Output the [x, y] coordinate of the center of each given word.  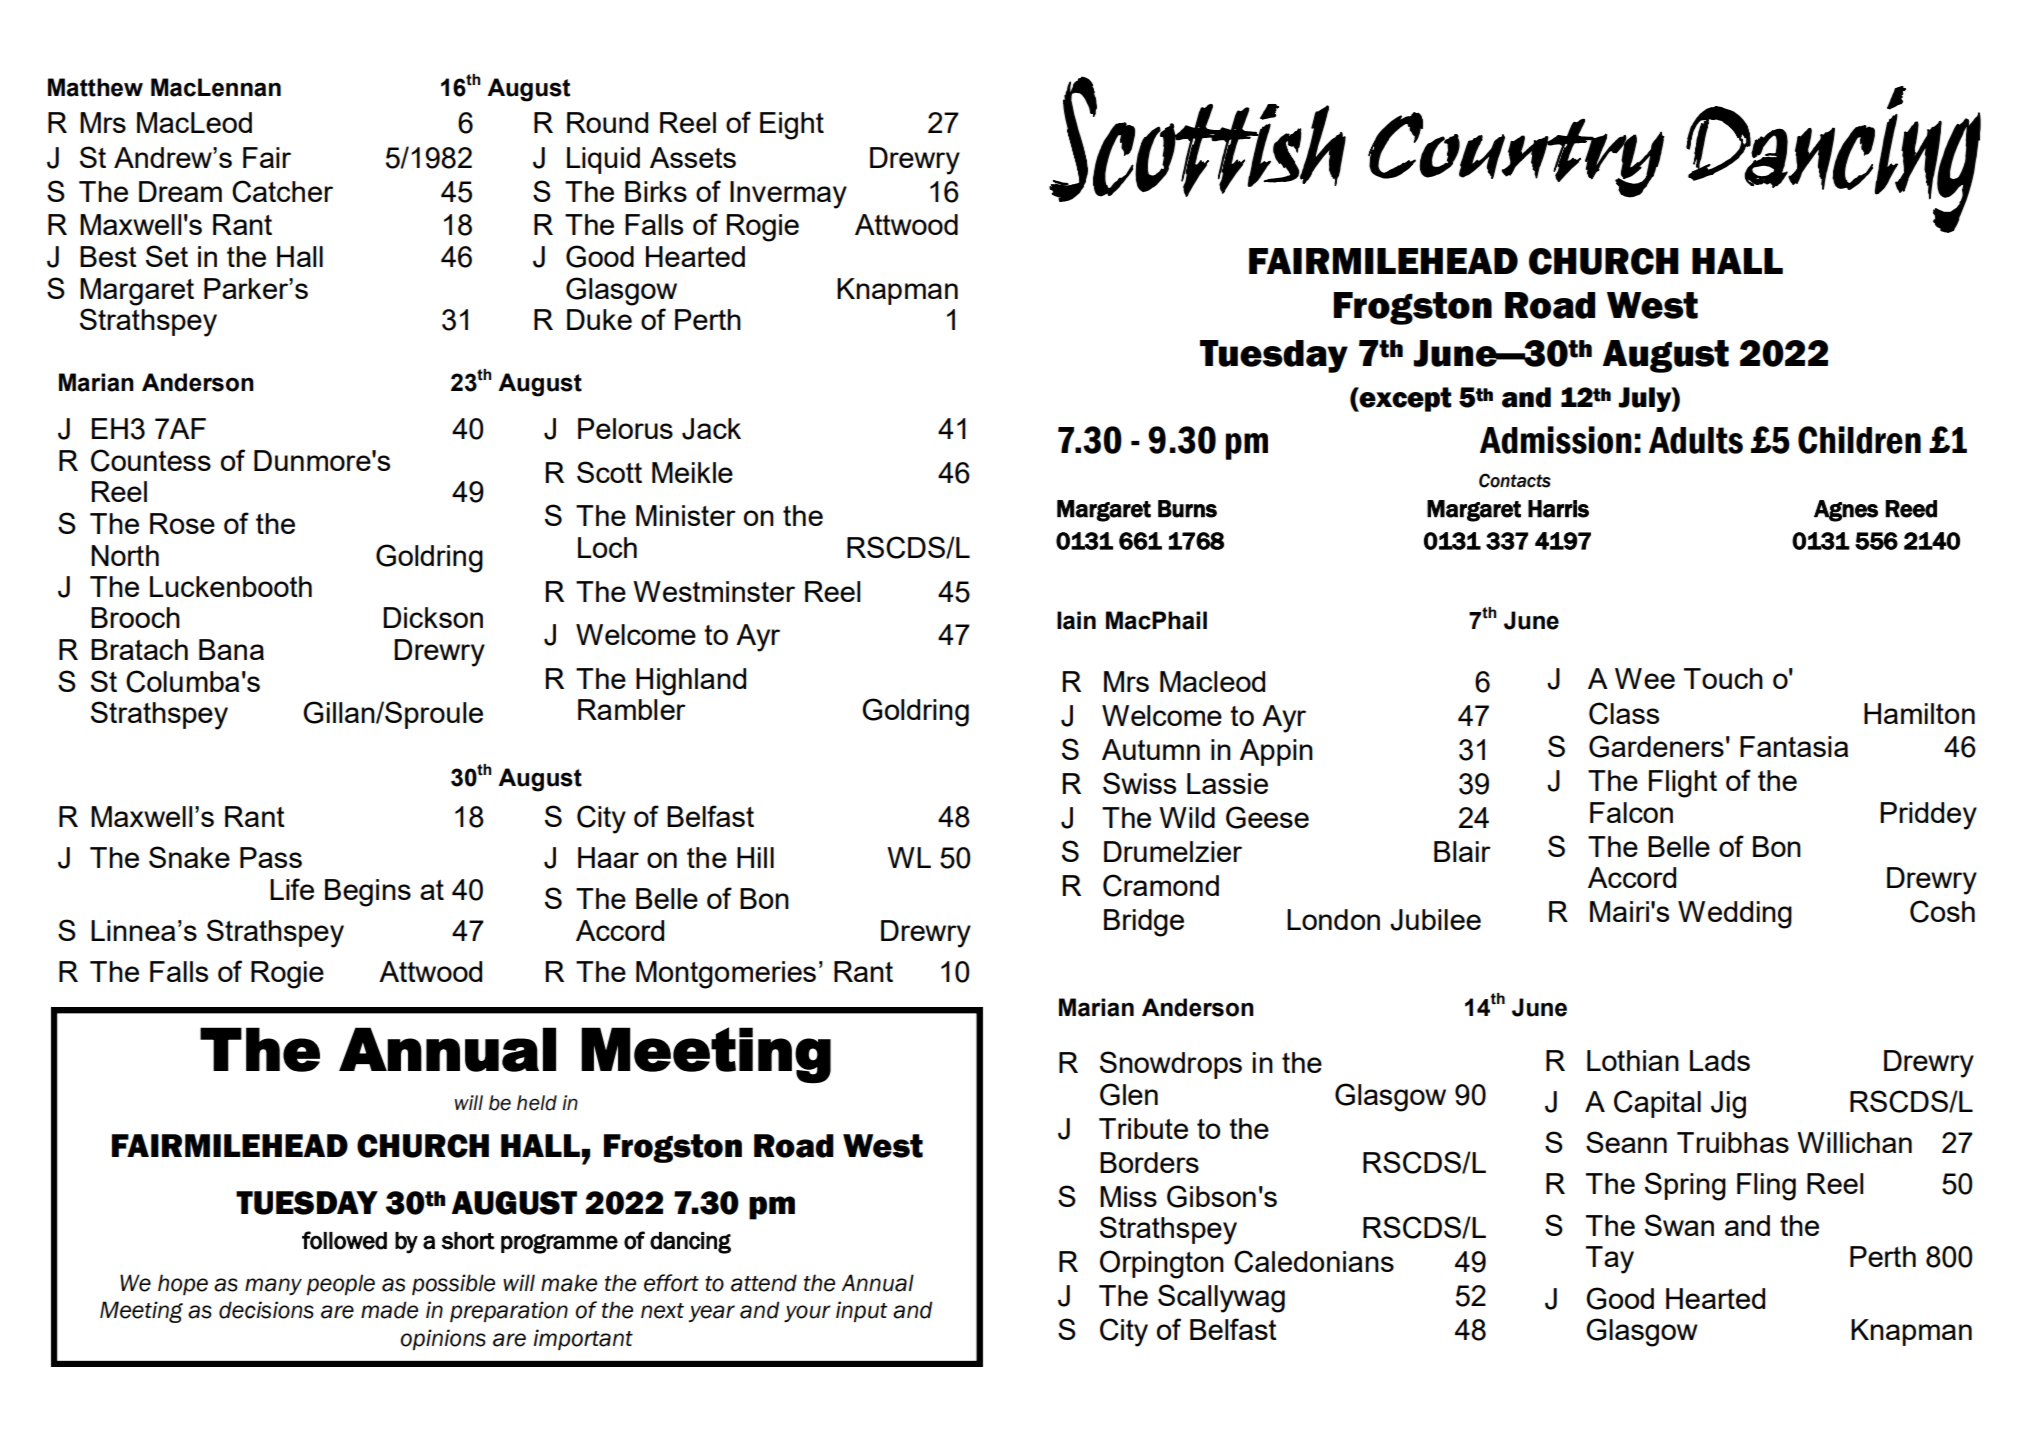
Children [1859, 440]
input [861, 1311]
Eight [792, 126]
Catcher [282, 191]
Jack [711, 429]
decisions [266, 1310]
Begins [368, 893]
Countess [151, 460]
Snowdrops [1171, 1065]
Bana [231, 649]
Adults [1696, 440]
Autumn [1151, 749]
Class [1624, 713]
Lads [1720, 1060]
